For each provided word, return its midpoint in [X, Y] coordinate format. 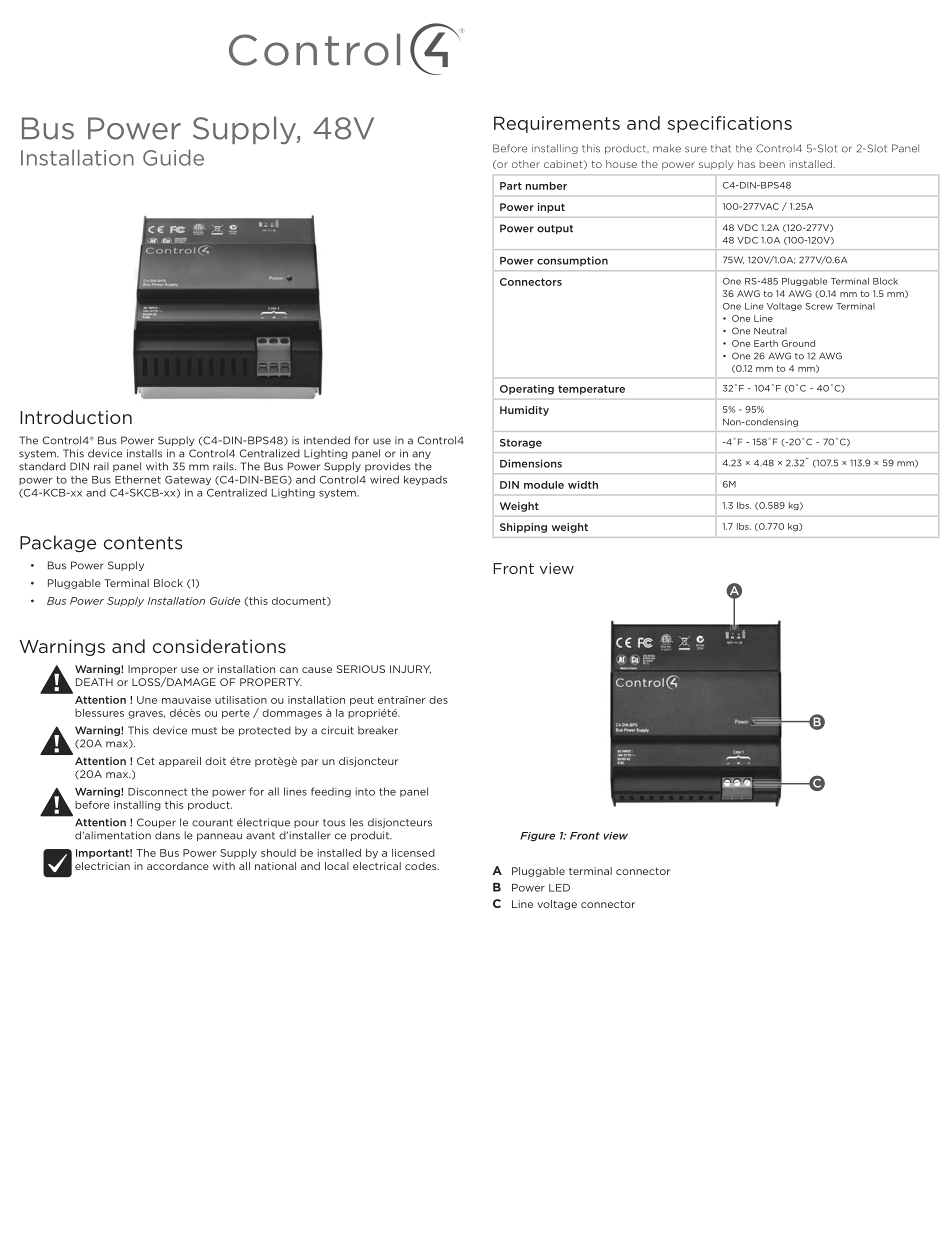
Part [511, 186]
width [583, 485]
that [721, 149]
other [526, 164]
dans [167, 835]
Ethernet [138, 479]
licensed [413, 853]
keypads [425, 480]
